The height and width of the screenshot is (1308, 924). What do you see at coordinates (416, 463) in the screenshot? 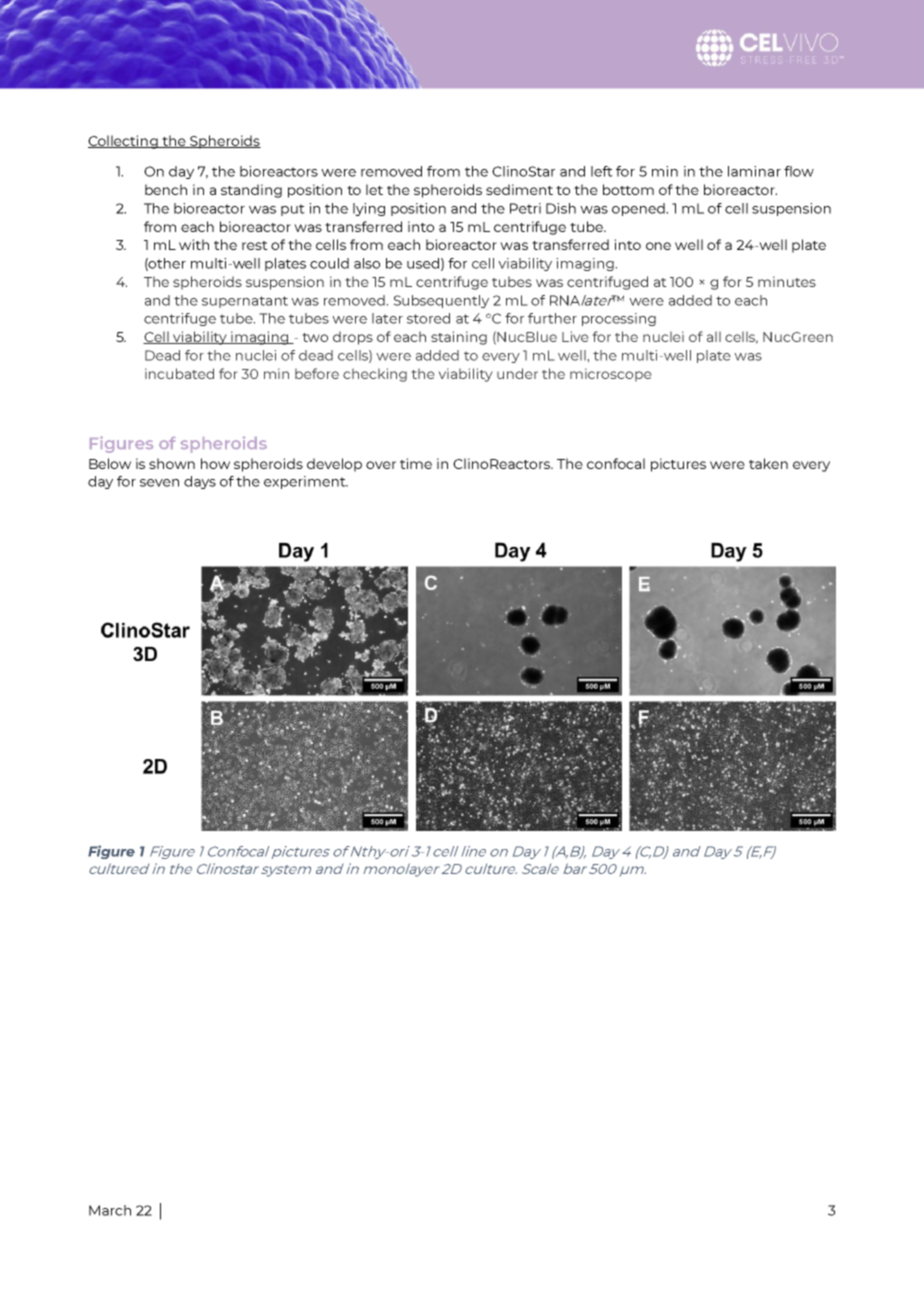
I see `time` at bounding box center [416, 463].
